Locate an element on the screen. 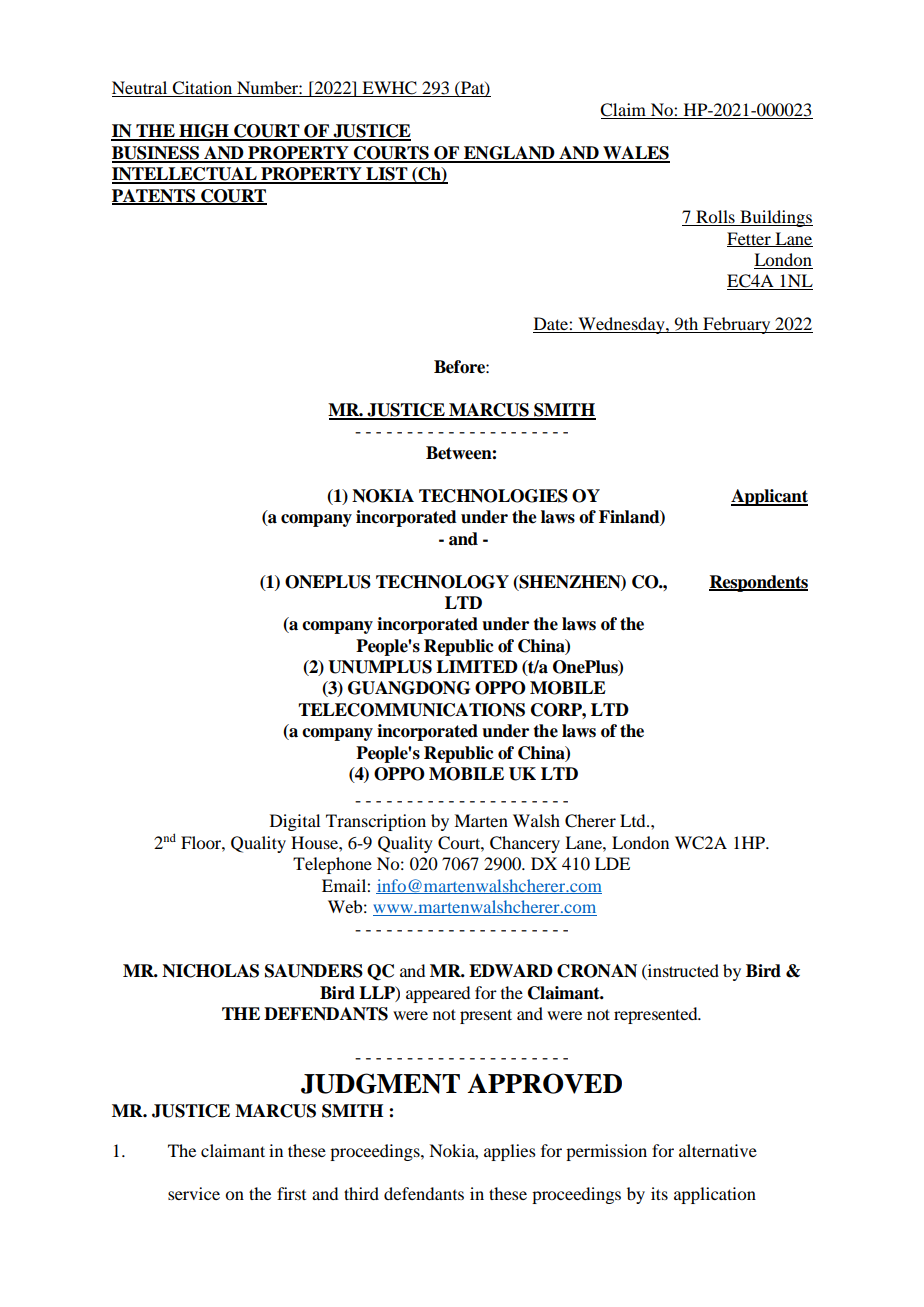 The width and height of the screenshot is (924, 1307). TECHNOLOGY is located at coordinates (442, 582).
